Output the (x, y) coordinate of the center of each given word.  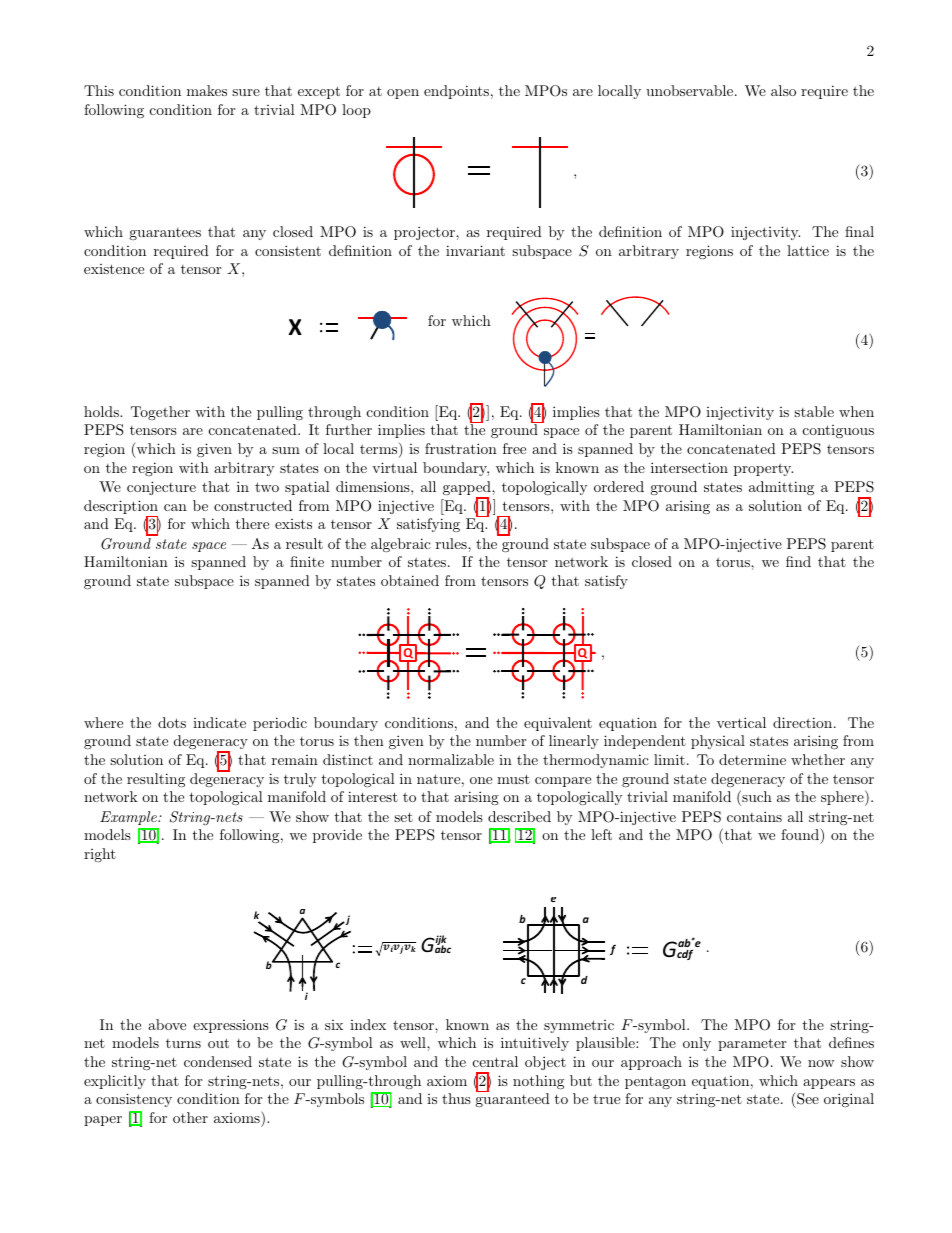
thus (456, 1098)
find (798, 561)
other (190, 1117)
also (783, 90)
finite (307, 561)
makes (207, 90)
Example (129, 818)
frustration (461, 448)
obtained (410, 580)
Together (160, 413)
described (519, 816)
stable (814, 411)
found (801, 834)
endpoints (456, 92)
